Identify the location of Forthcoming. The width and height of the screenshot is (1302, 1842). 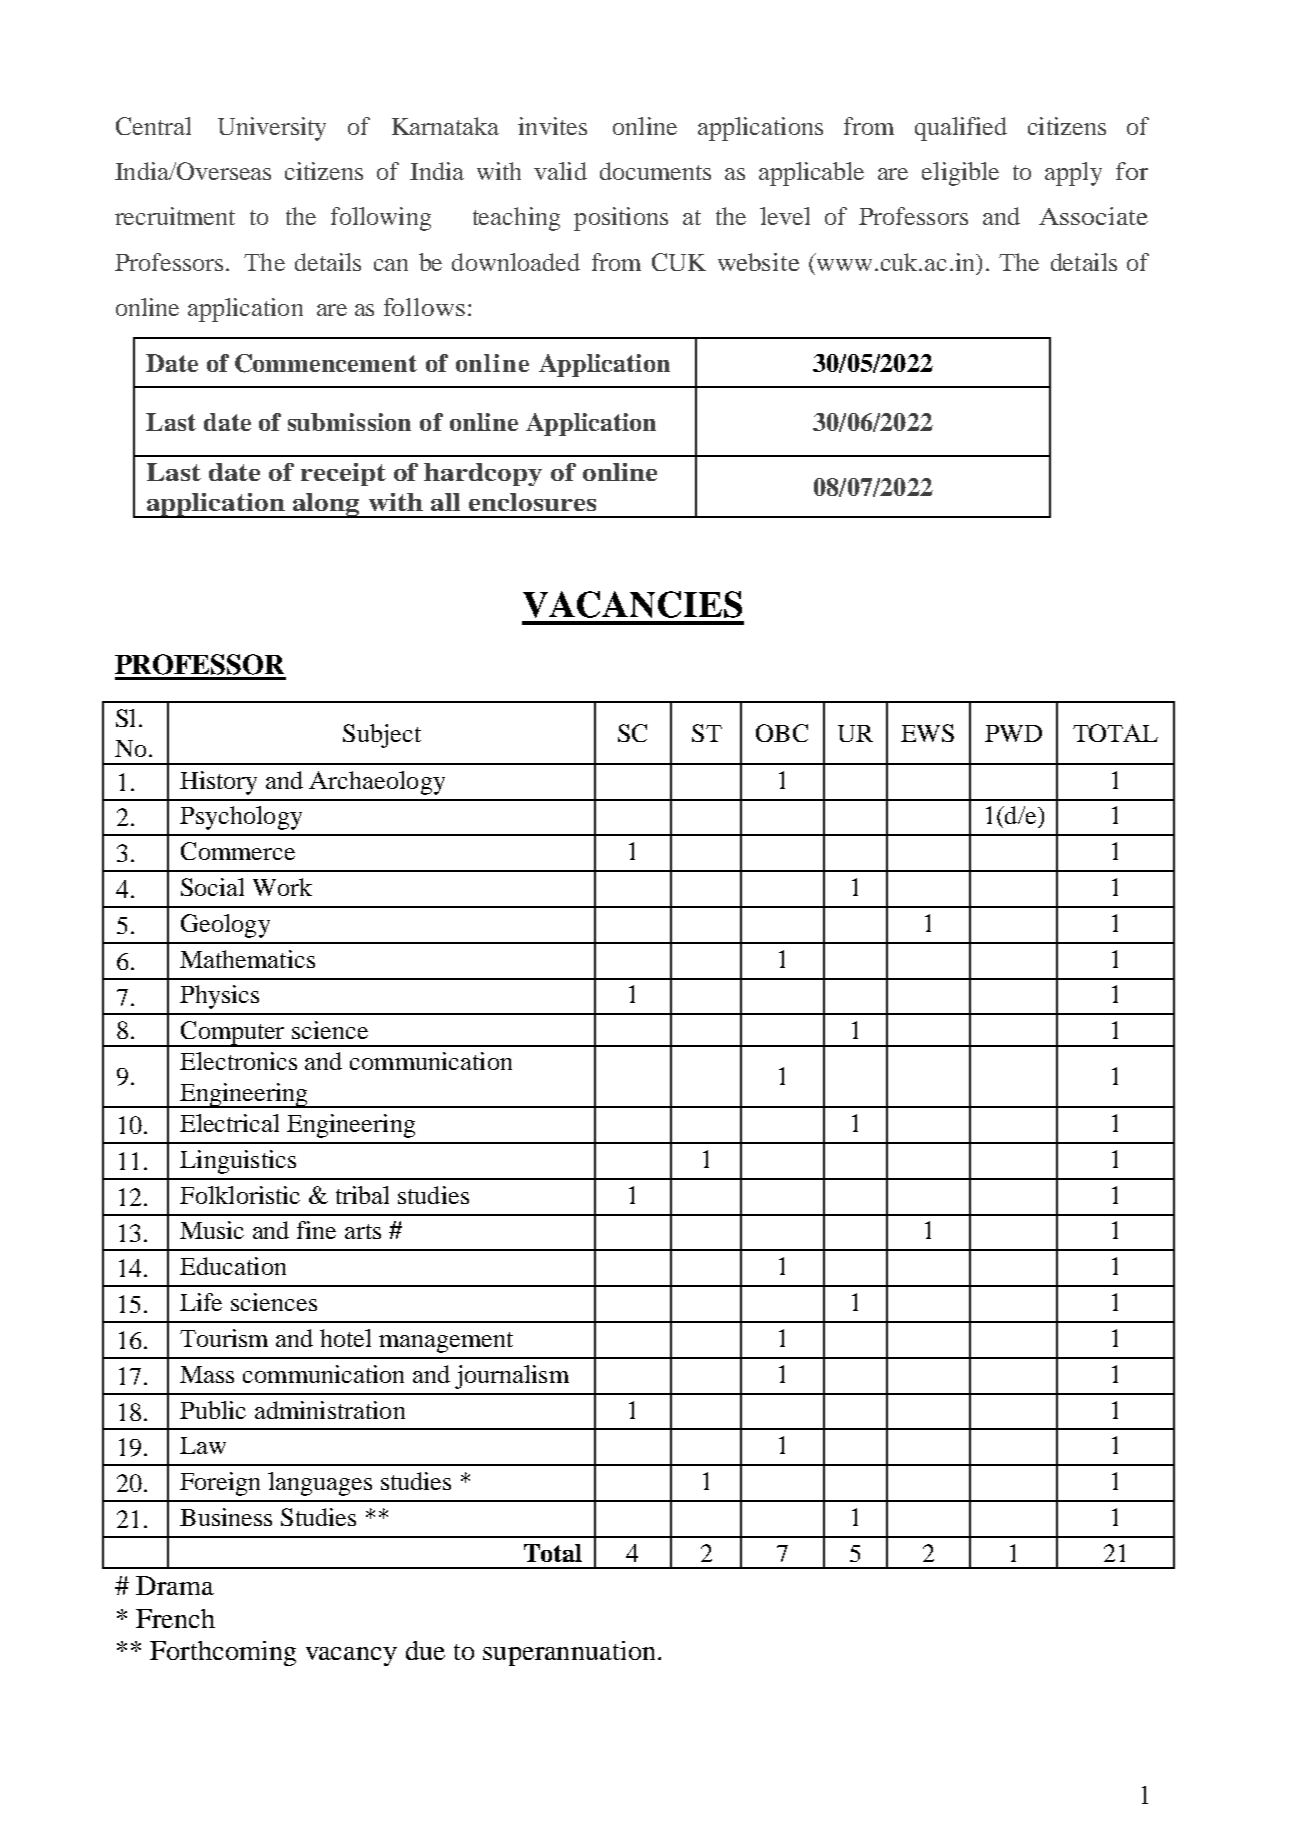
(223, 1653).
